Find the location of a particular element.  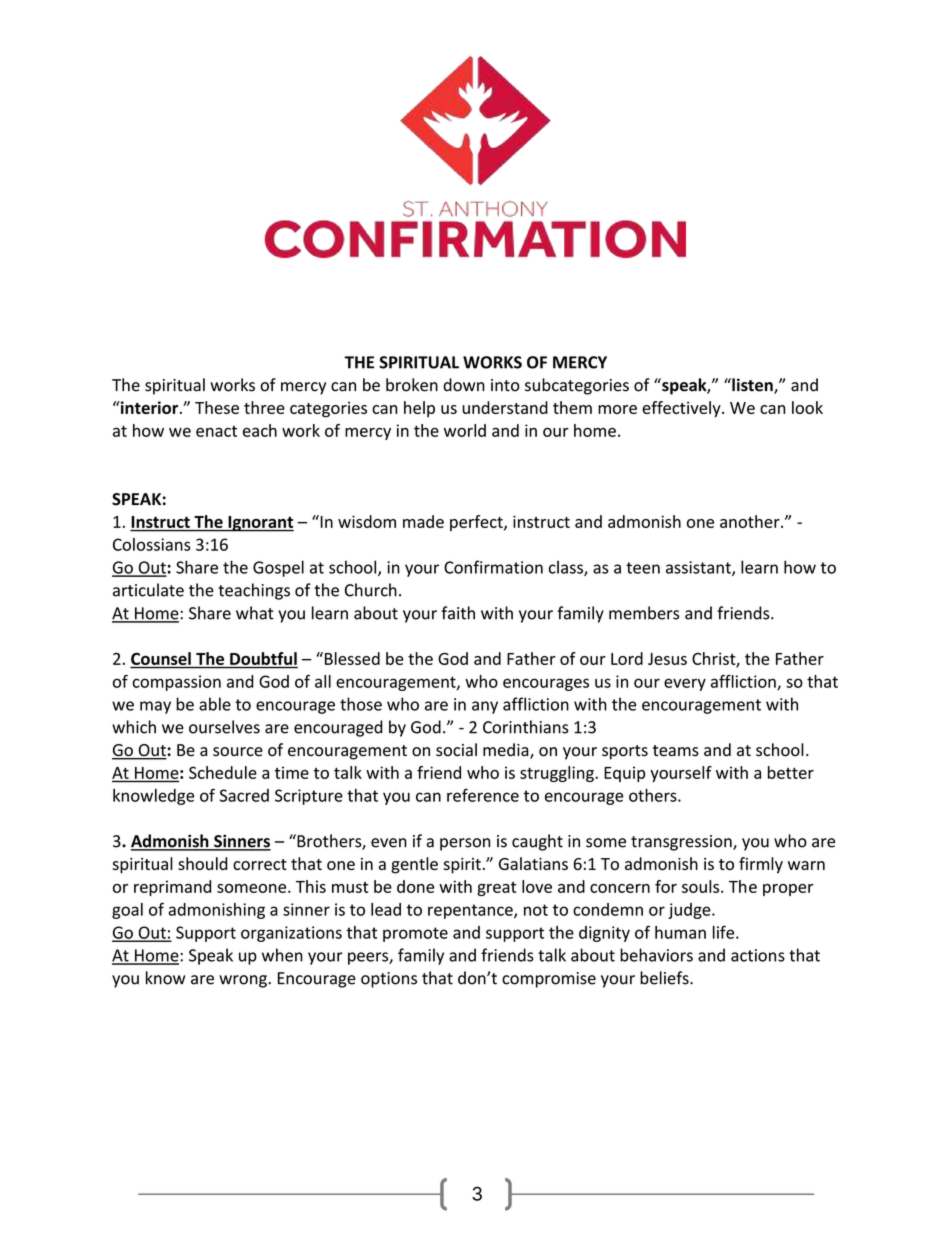

any is located at coordinates (485, 707).
